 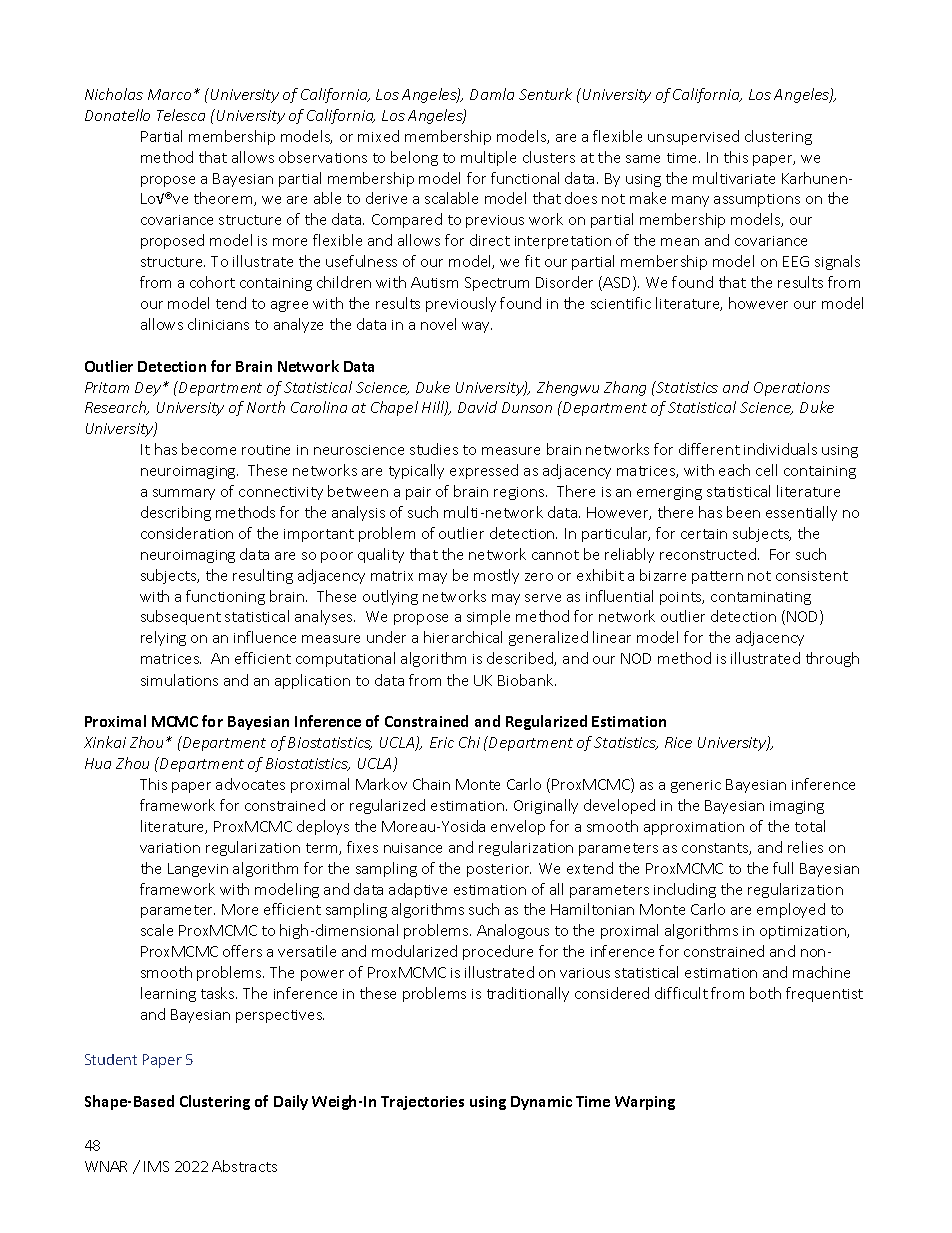 What do you see at coordinates (693, 137) in the screenshot?
I see `unsupervised` at bounding box center [693, 137].
